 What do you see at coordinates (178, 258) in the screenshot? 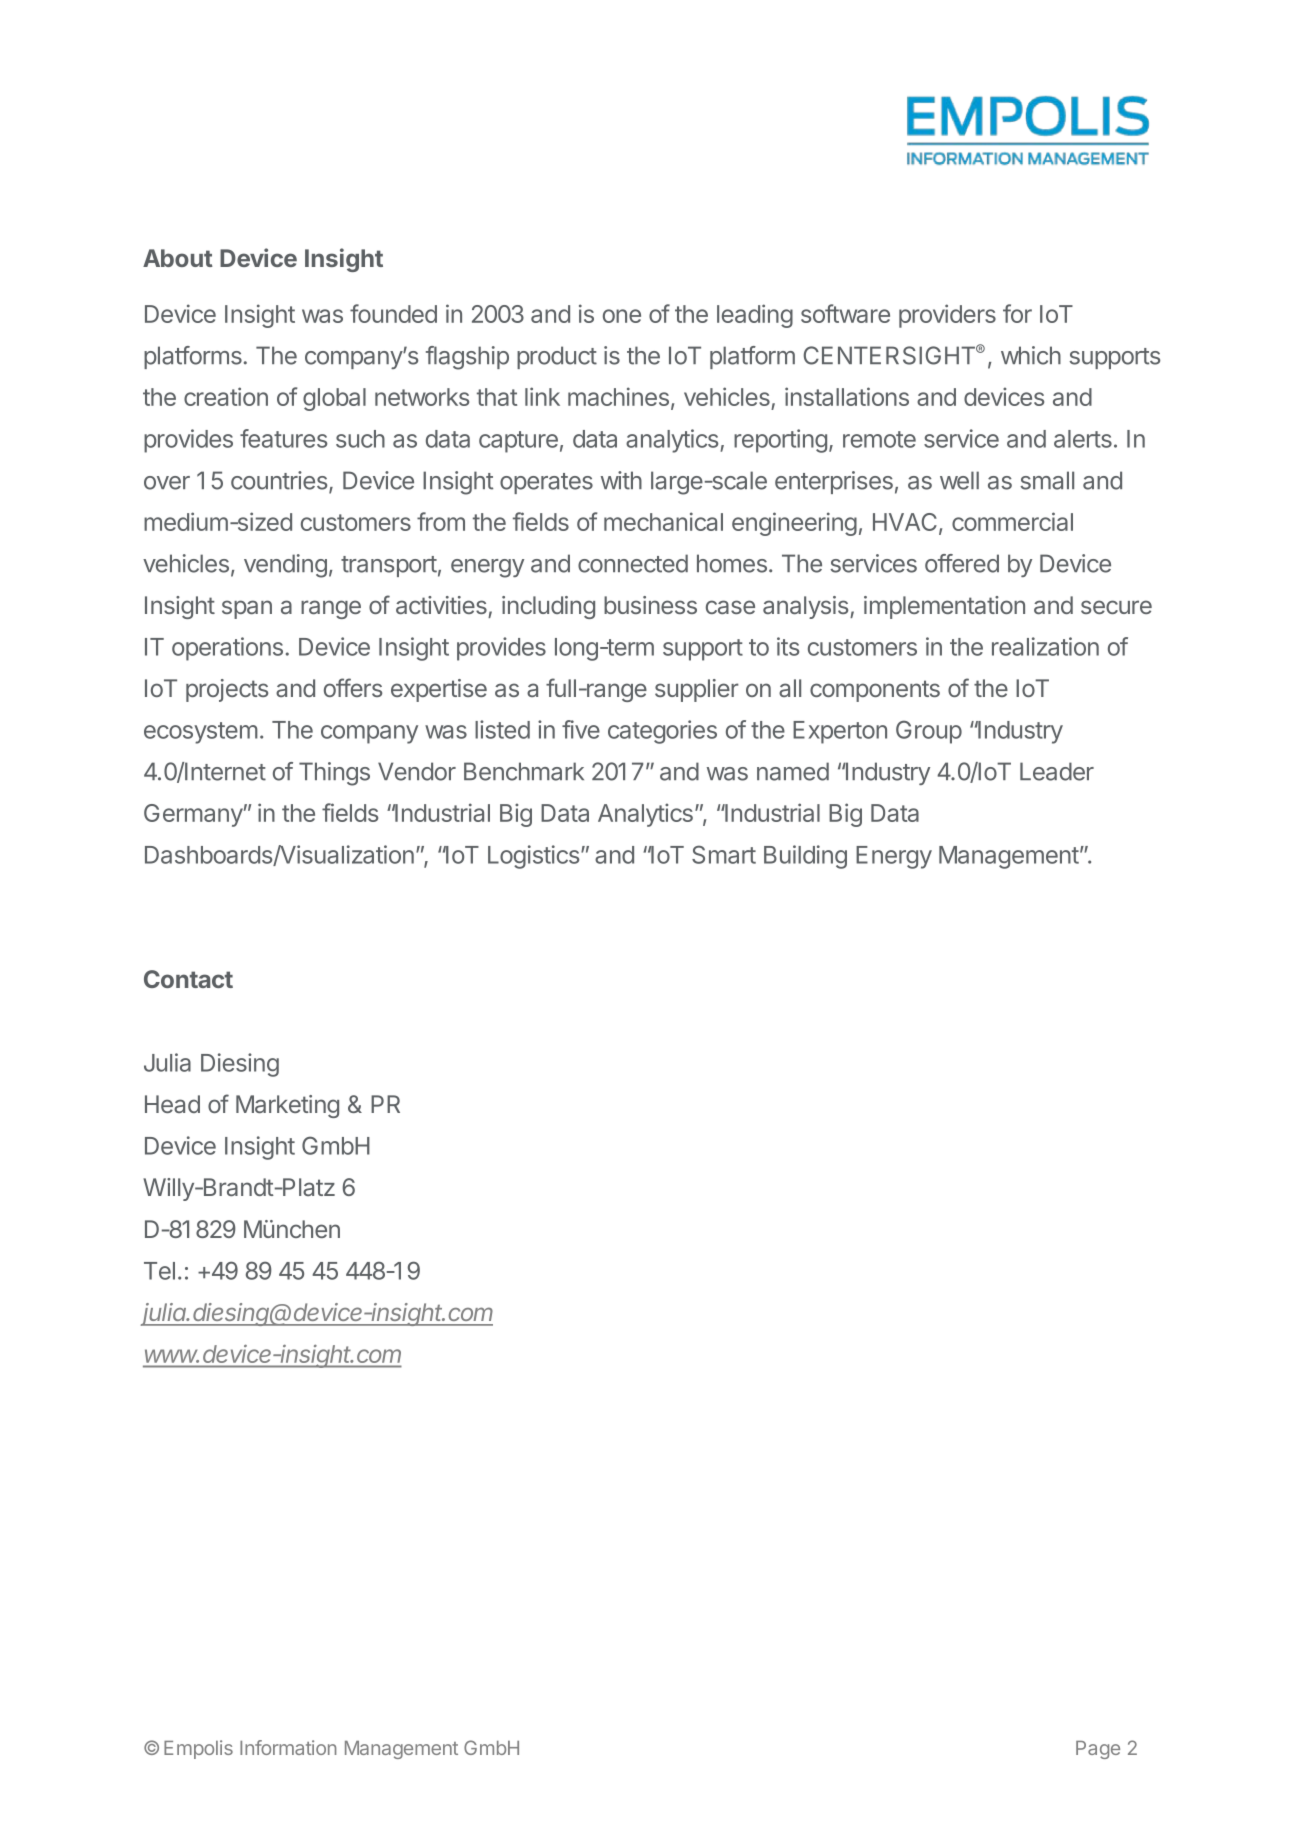
I see `About` at bounding box center [178, 258].
